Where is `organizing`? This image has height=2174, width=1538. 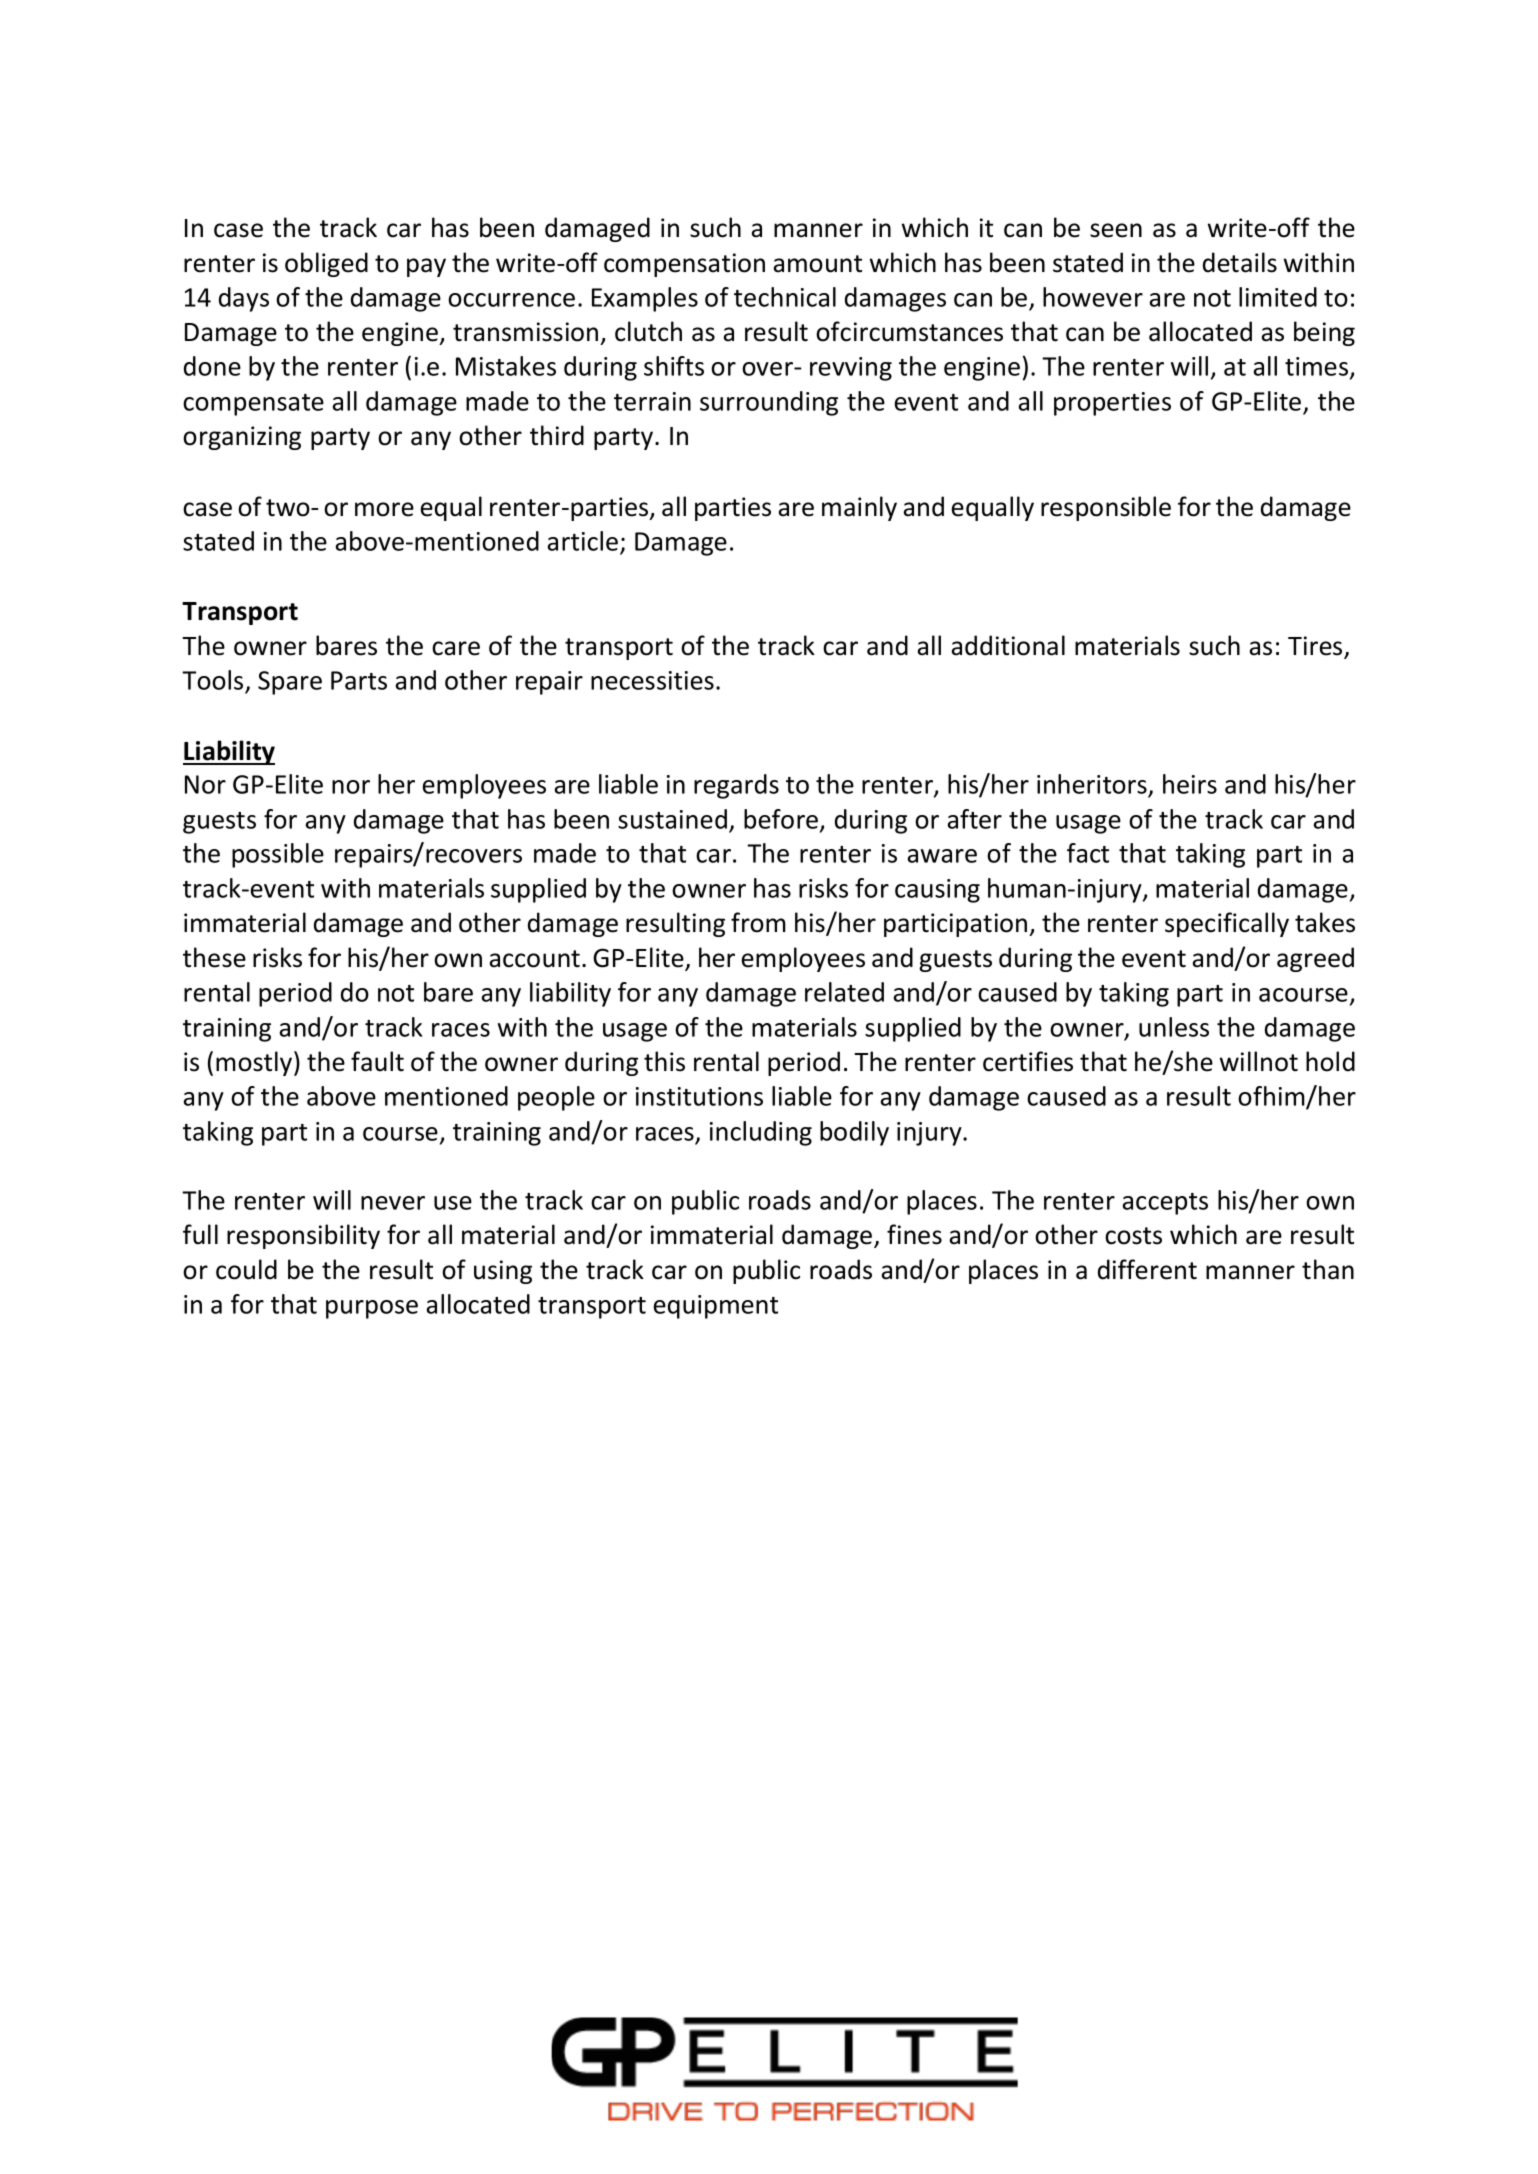
organizing is located at coordinates (242, 438).
